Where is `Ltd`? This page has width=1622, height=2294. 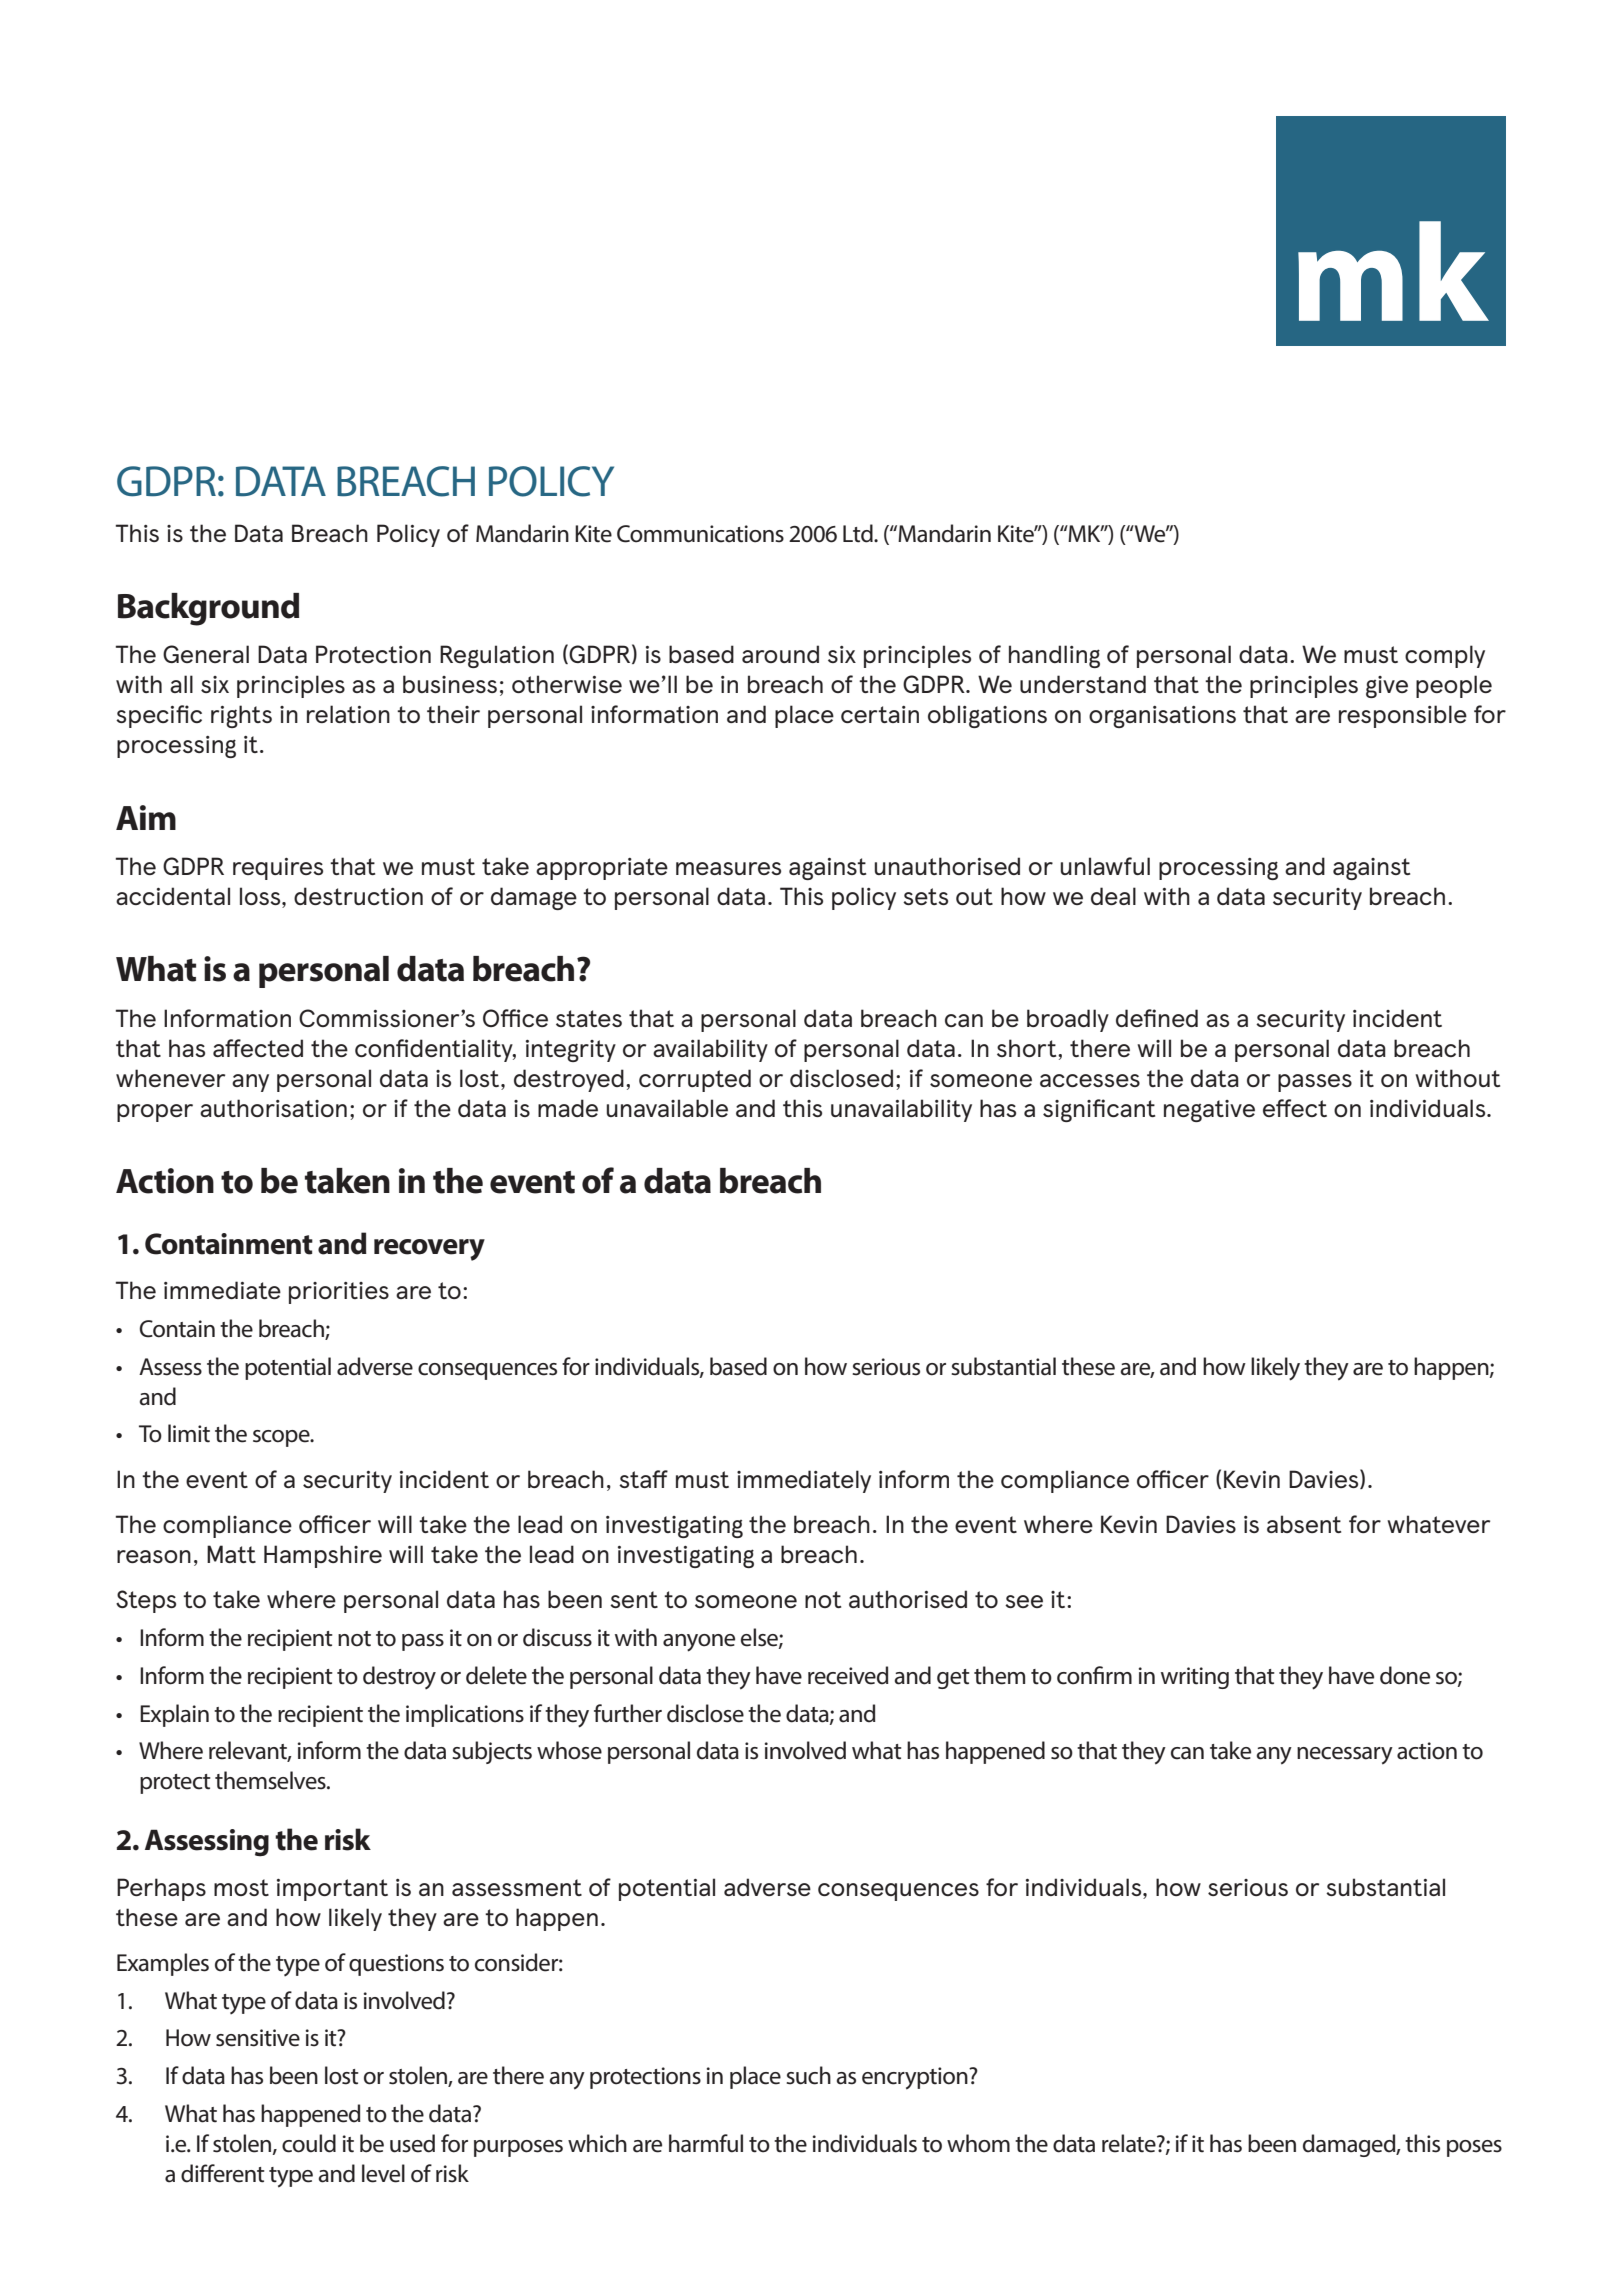 Ltd is located at coordinates (859, 533).
